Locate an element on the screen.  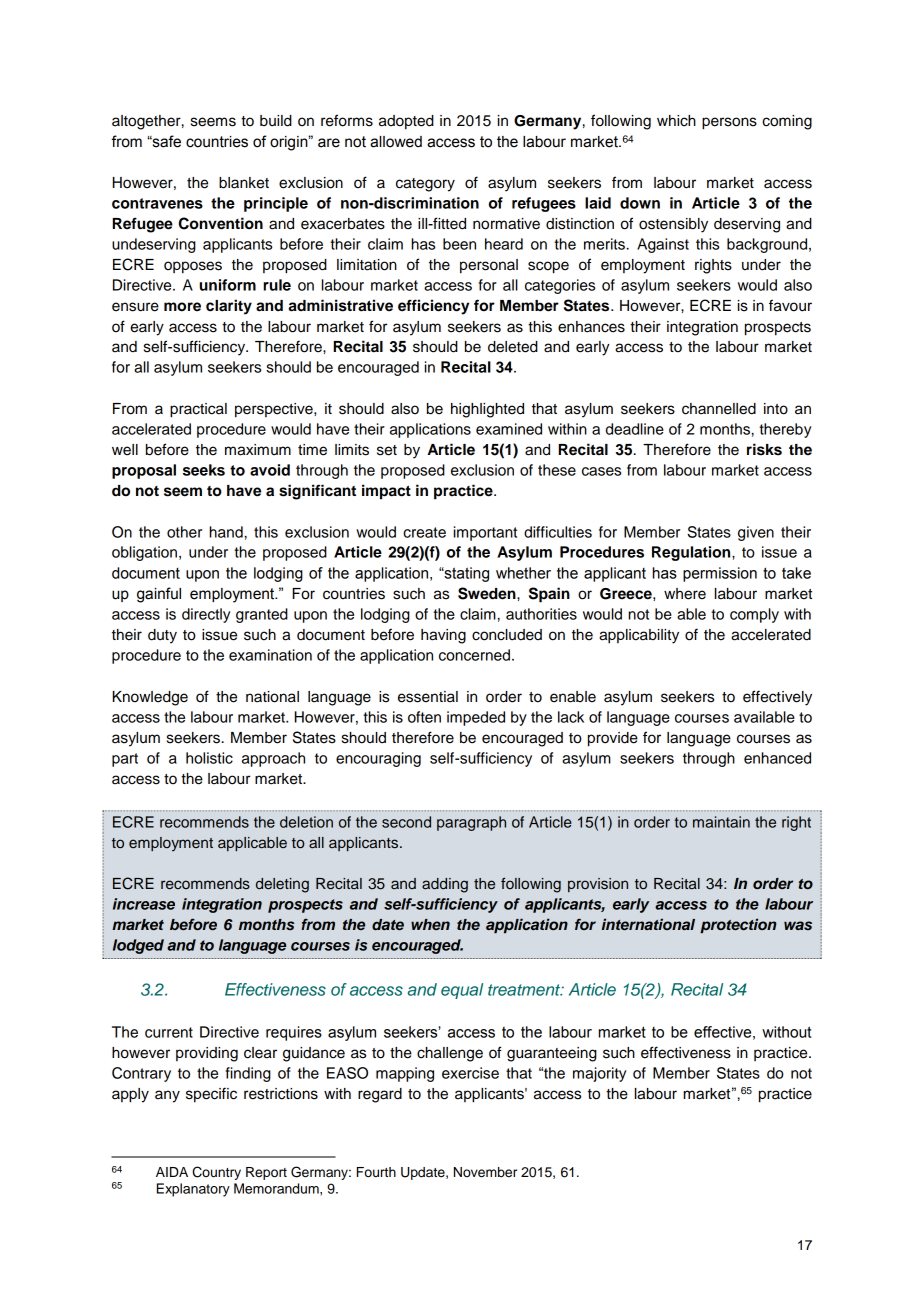
duty is located at coordinates (162, 636).
